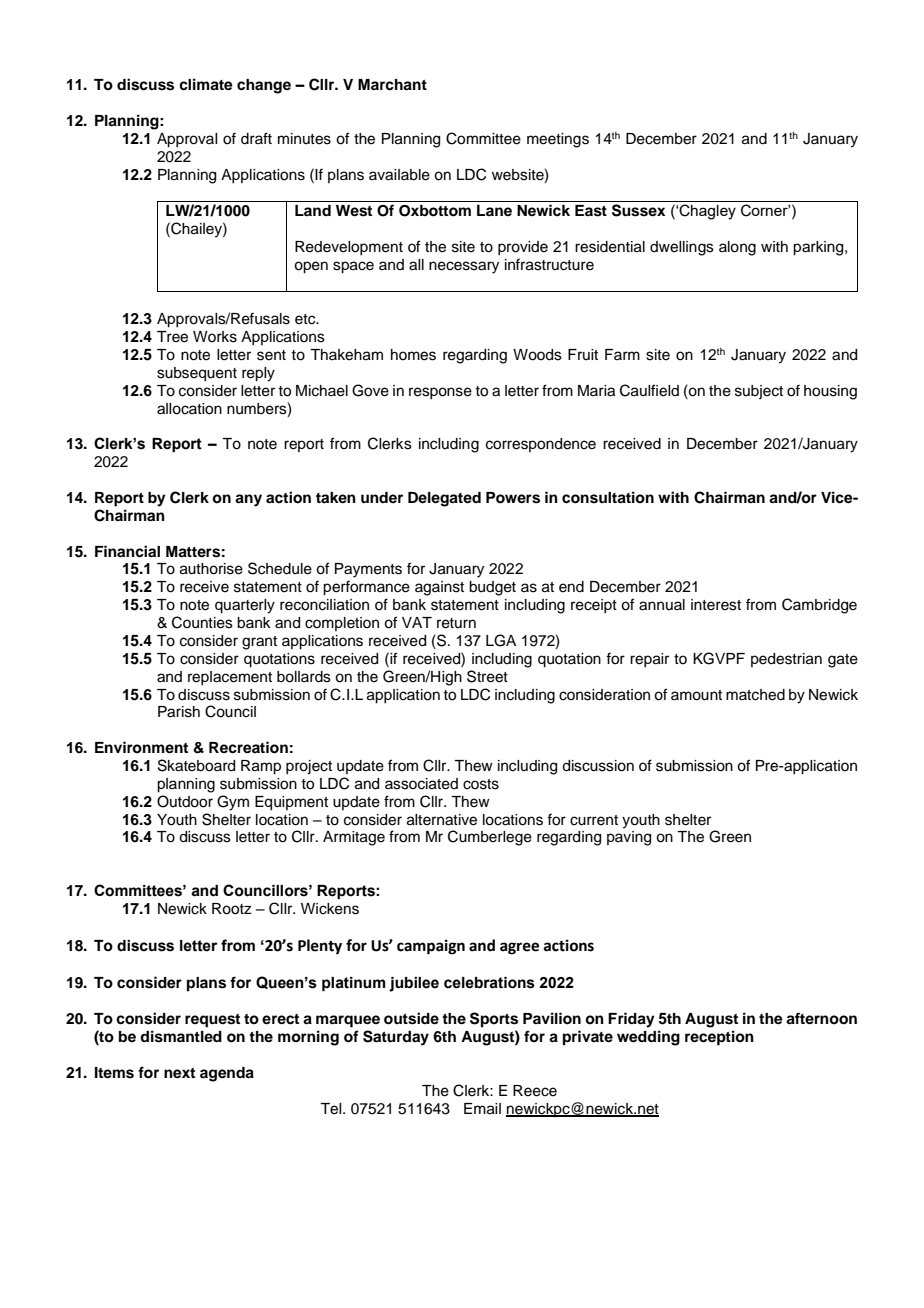 This document has height=1308, width=924. I want to click on Recreation, so click(248, 747).
